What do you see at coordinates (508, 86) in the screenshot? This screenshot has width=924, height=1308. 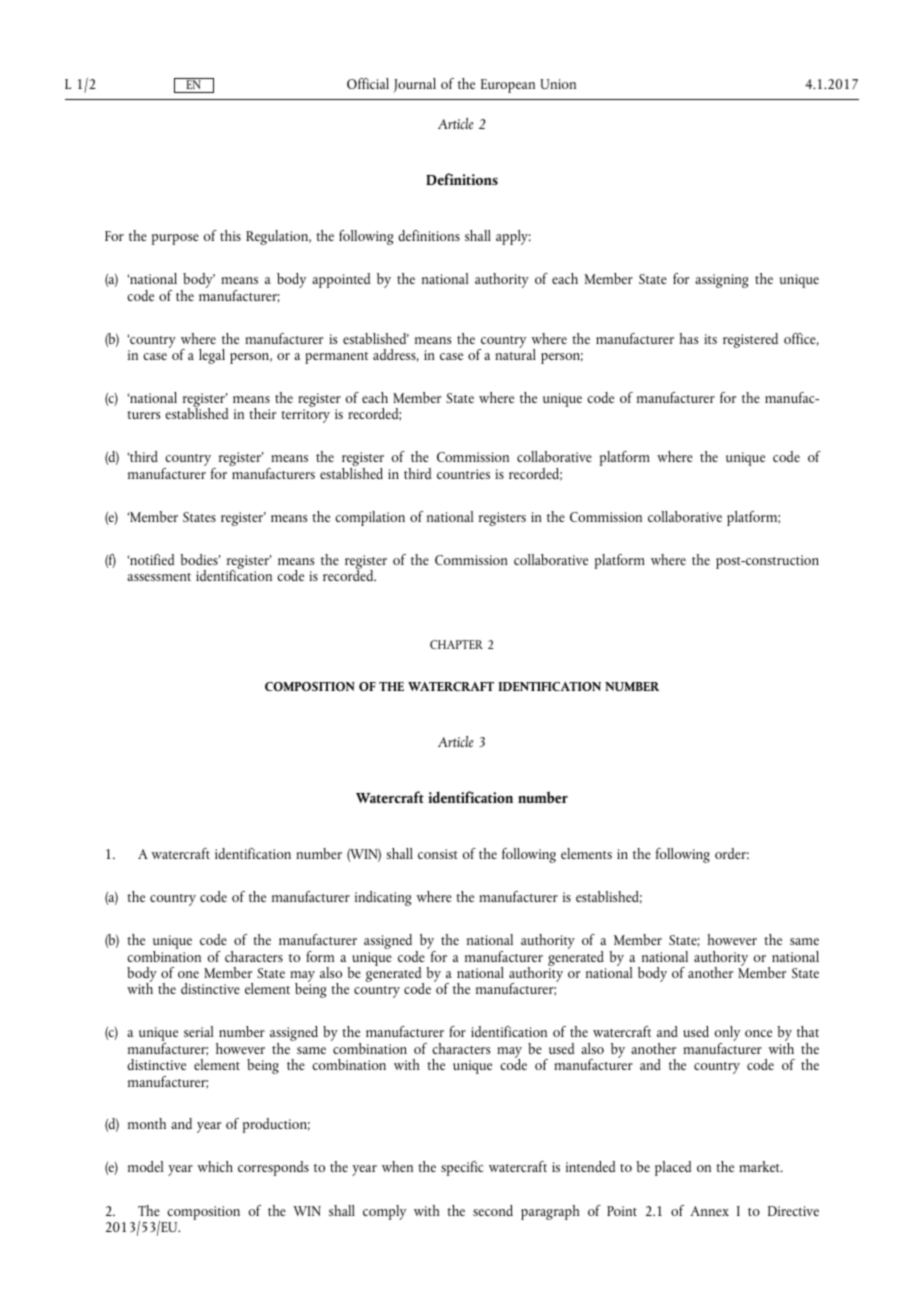 I see `European` at bounding box center [508, 86].
